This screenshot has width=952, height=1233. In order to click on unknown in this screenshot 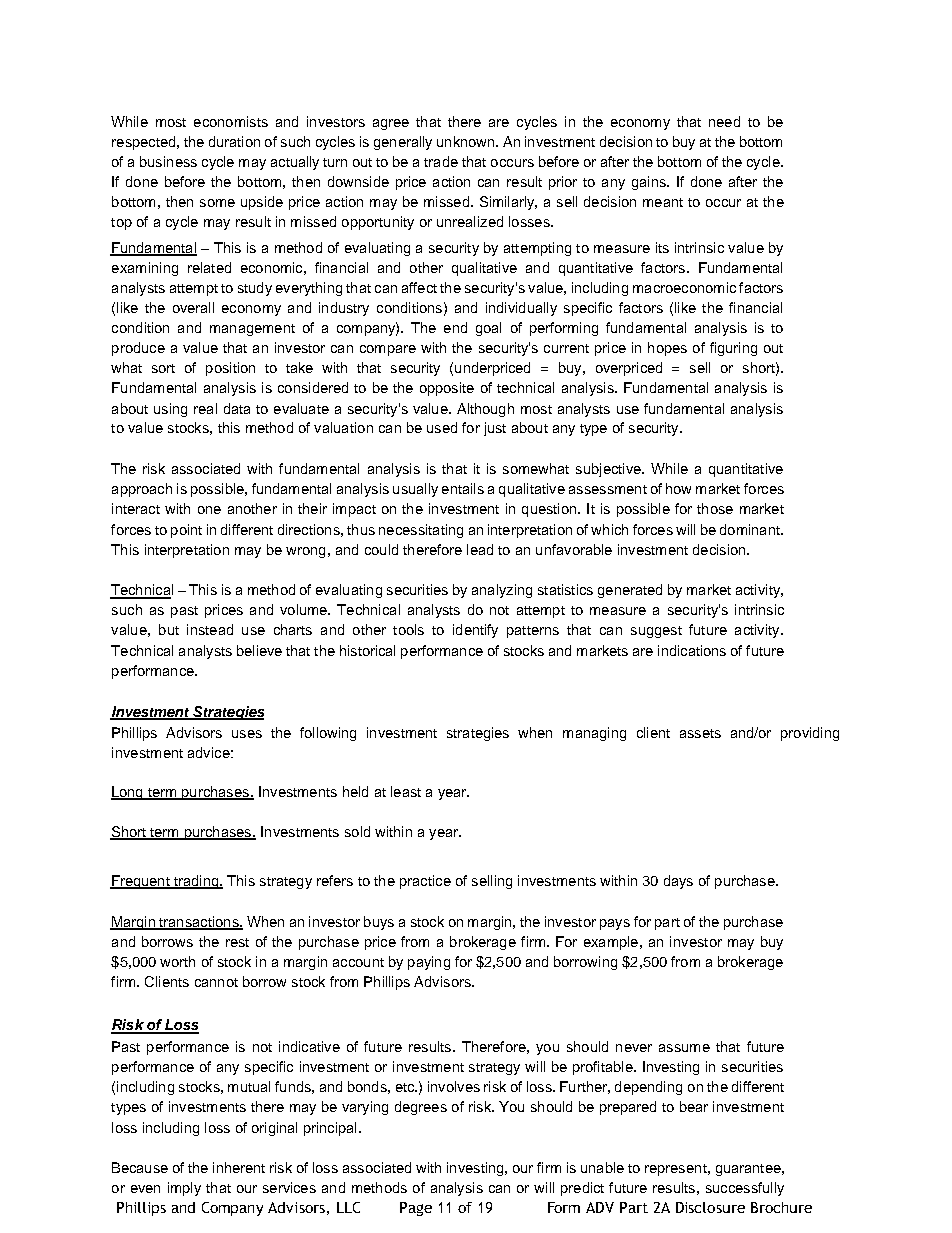, I will do `click(467, 141)`.
